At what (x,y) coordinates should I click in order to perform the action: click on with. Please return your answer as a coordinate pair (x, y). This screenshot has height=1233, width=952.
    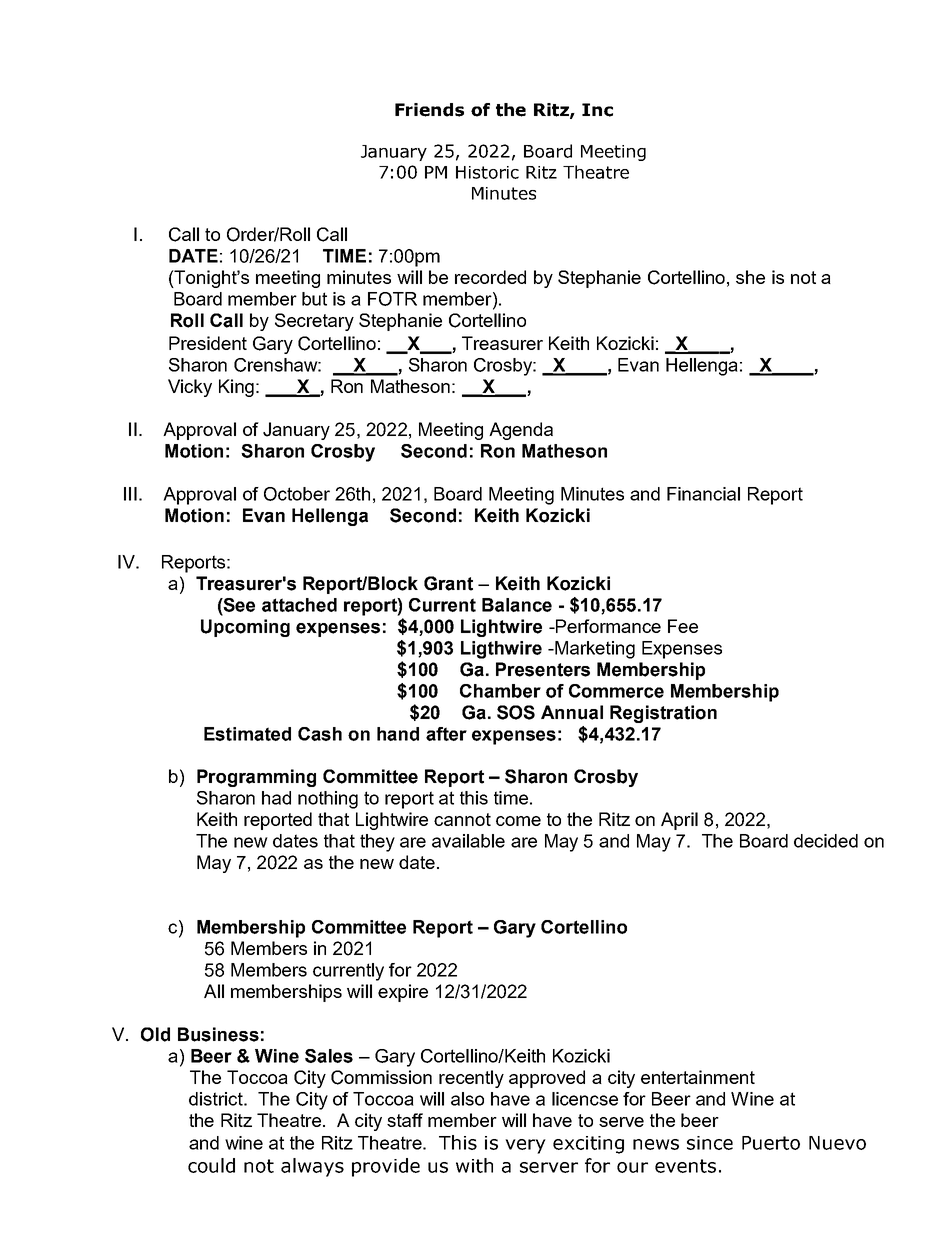
    Looking at the image, I should click on (474, 1165).
